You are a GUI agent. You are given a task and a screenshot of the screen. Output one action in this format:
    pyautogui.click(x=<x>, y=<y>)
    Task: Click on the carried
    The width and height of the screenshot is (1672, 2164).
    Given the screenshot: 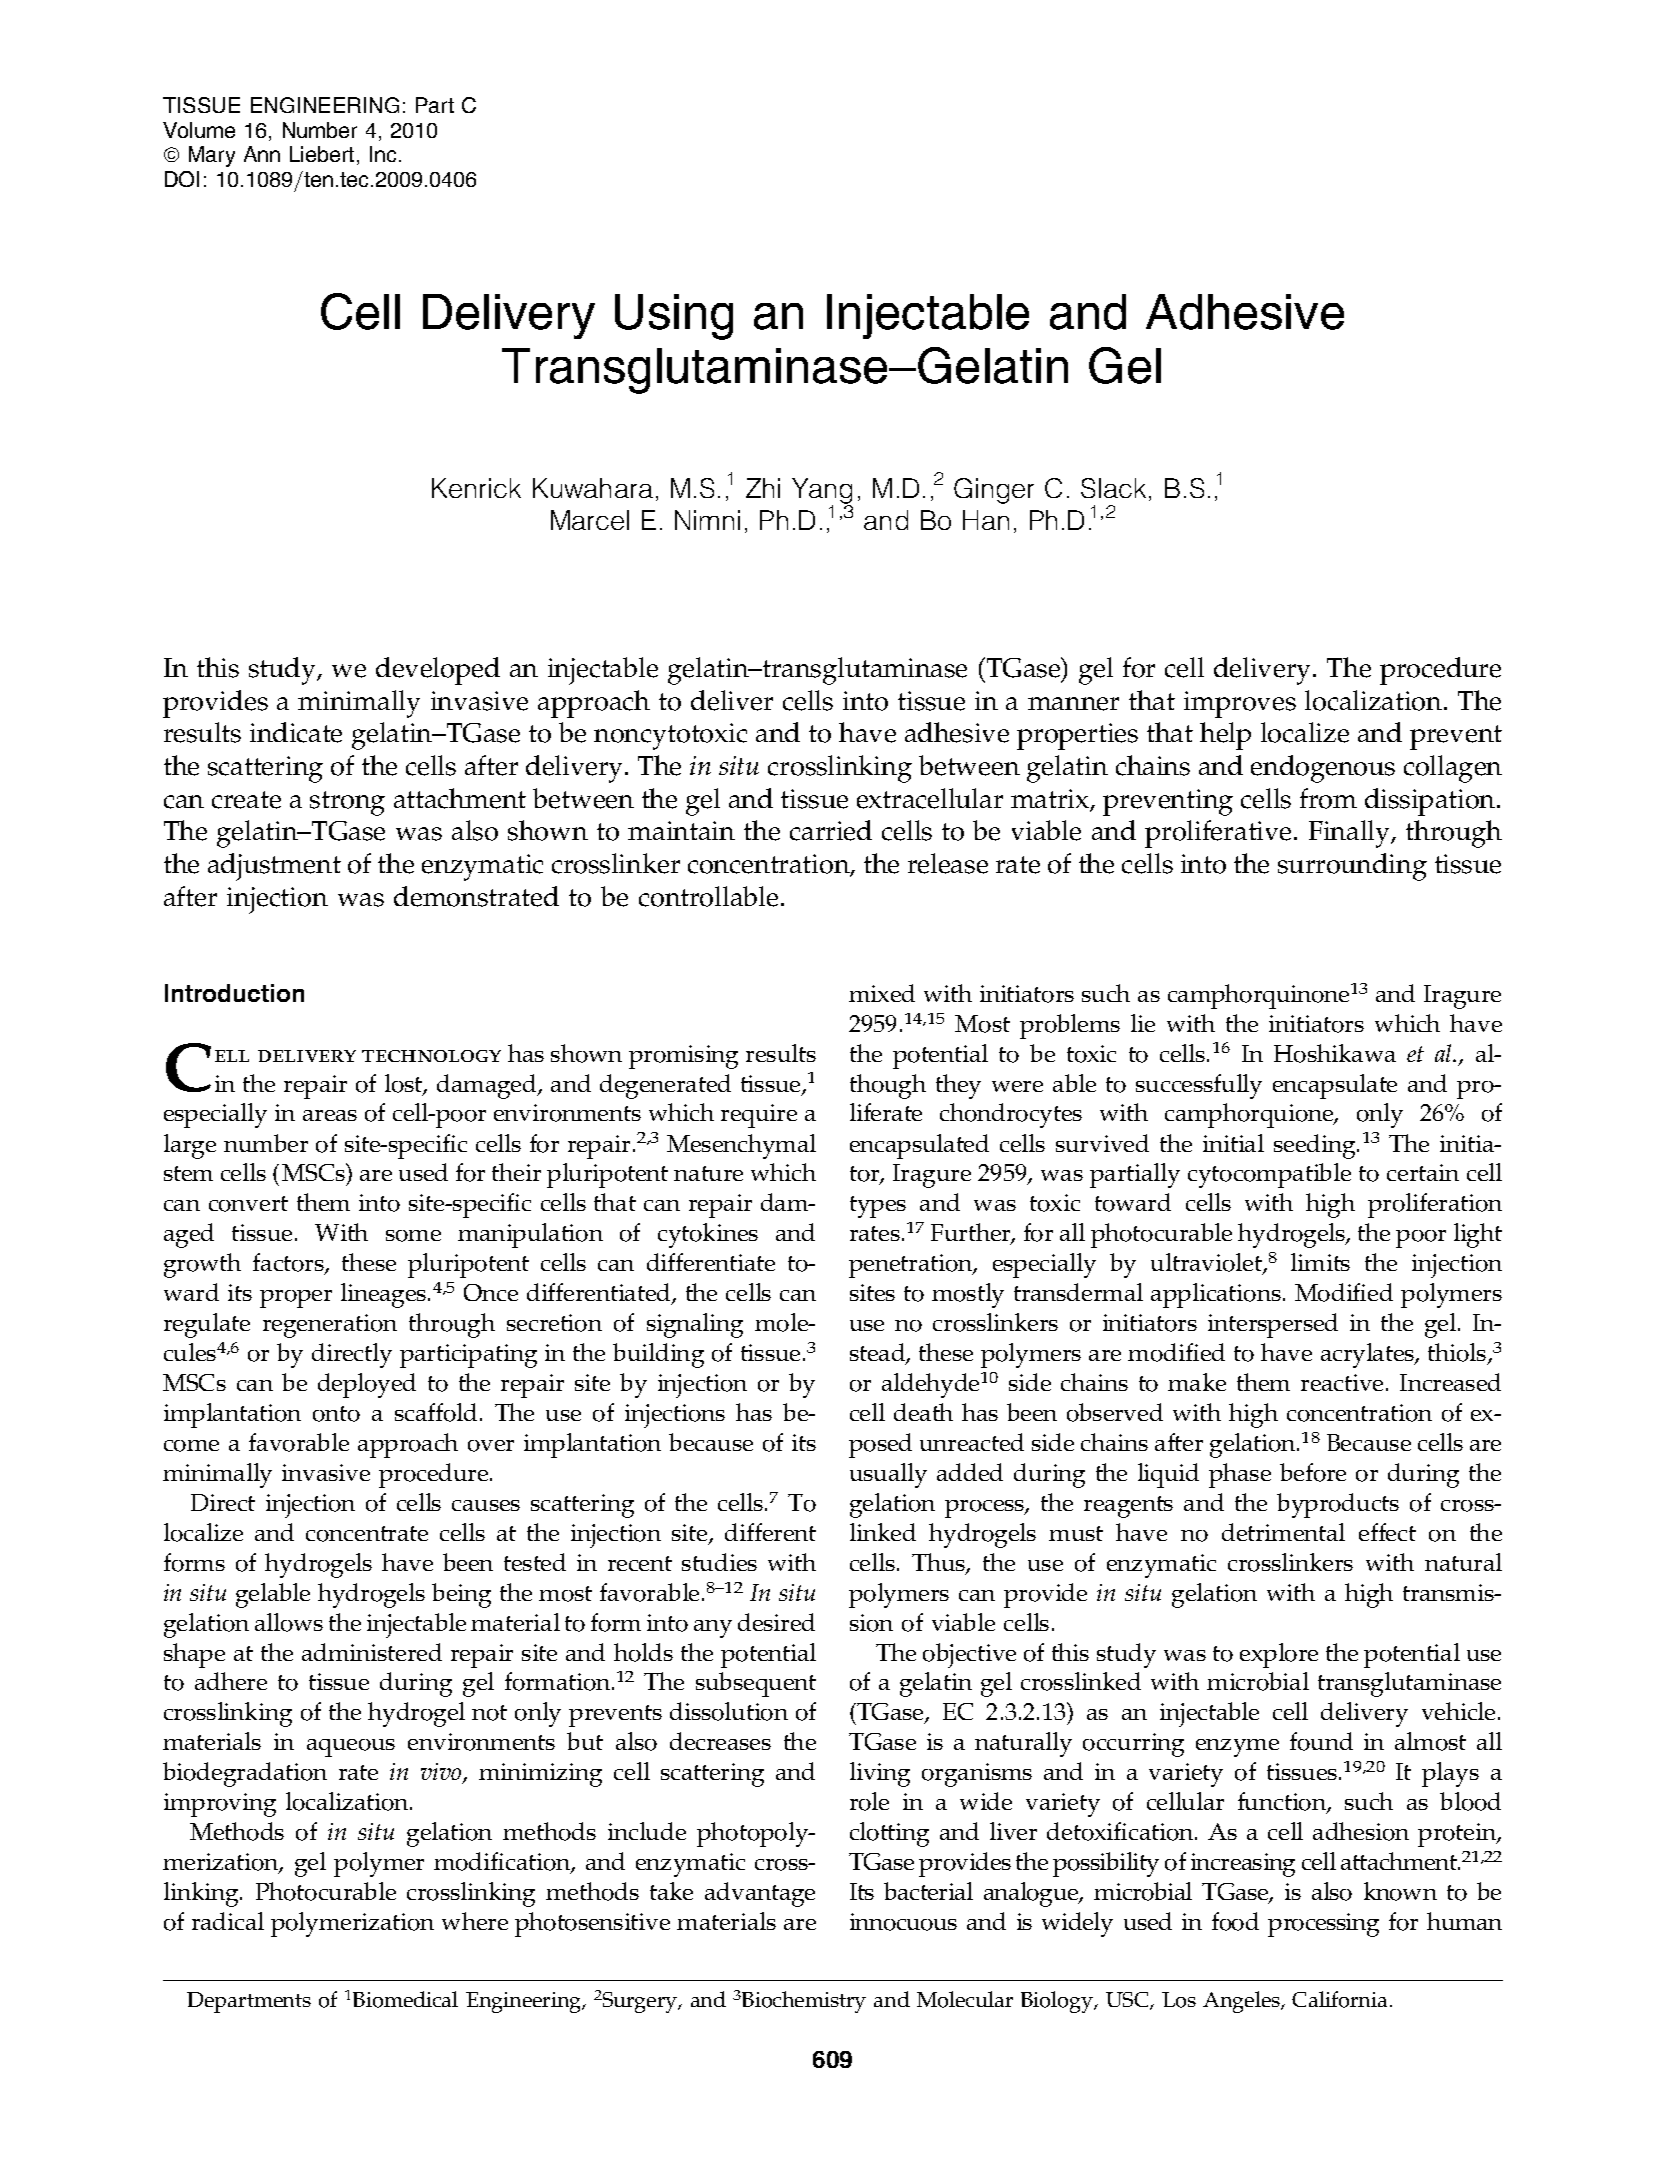 What is the action you would take?
    pyautogui.click(x=831, y=830)
